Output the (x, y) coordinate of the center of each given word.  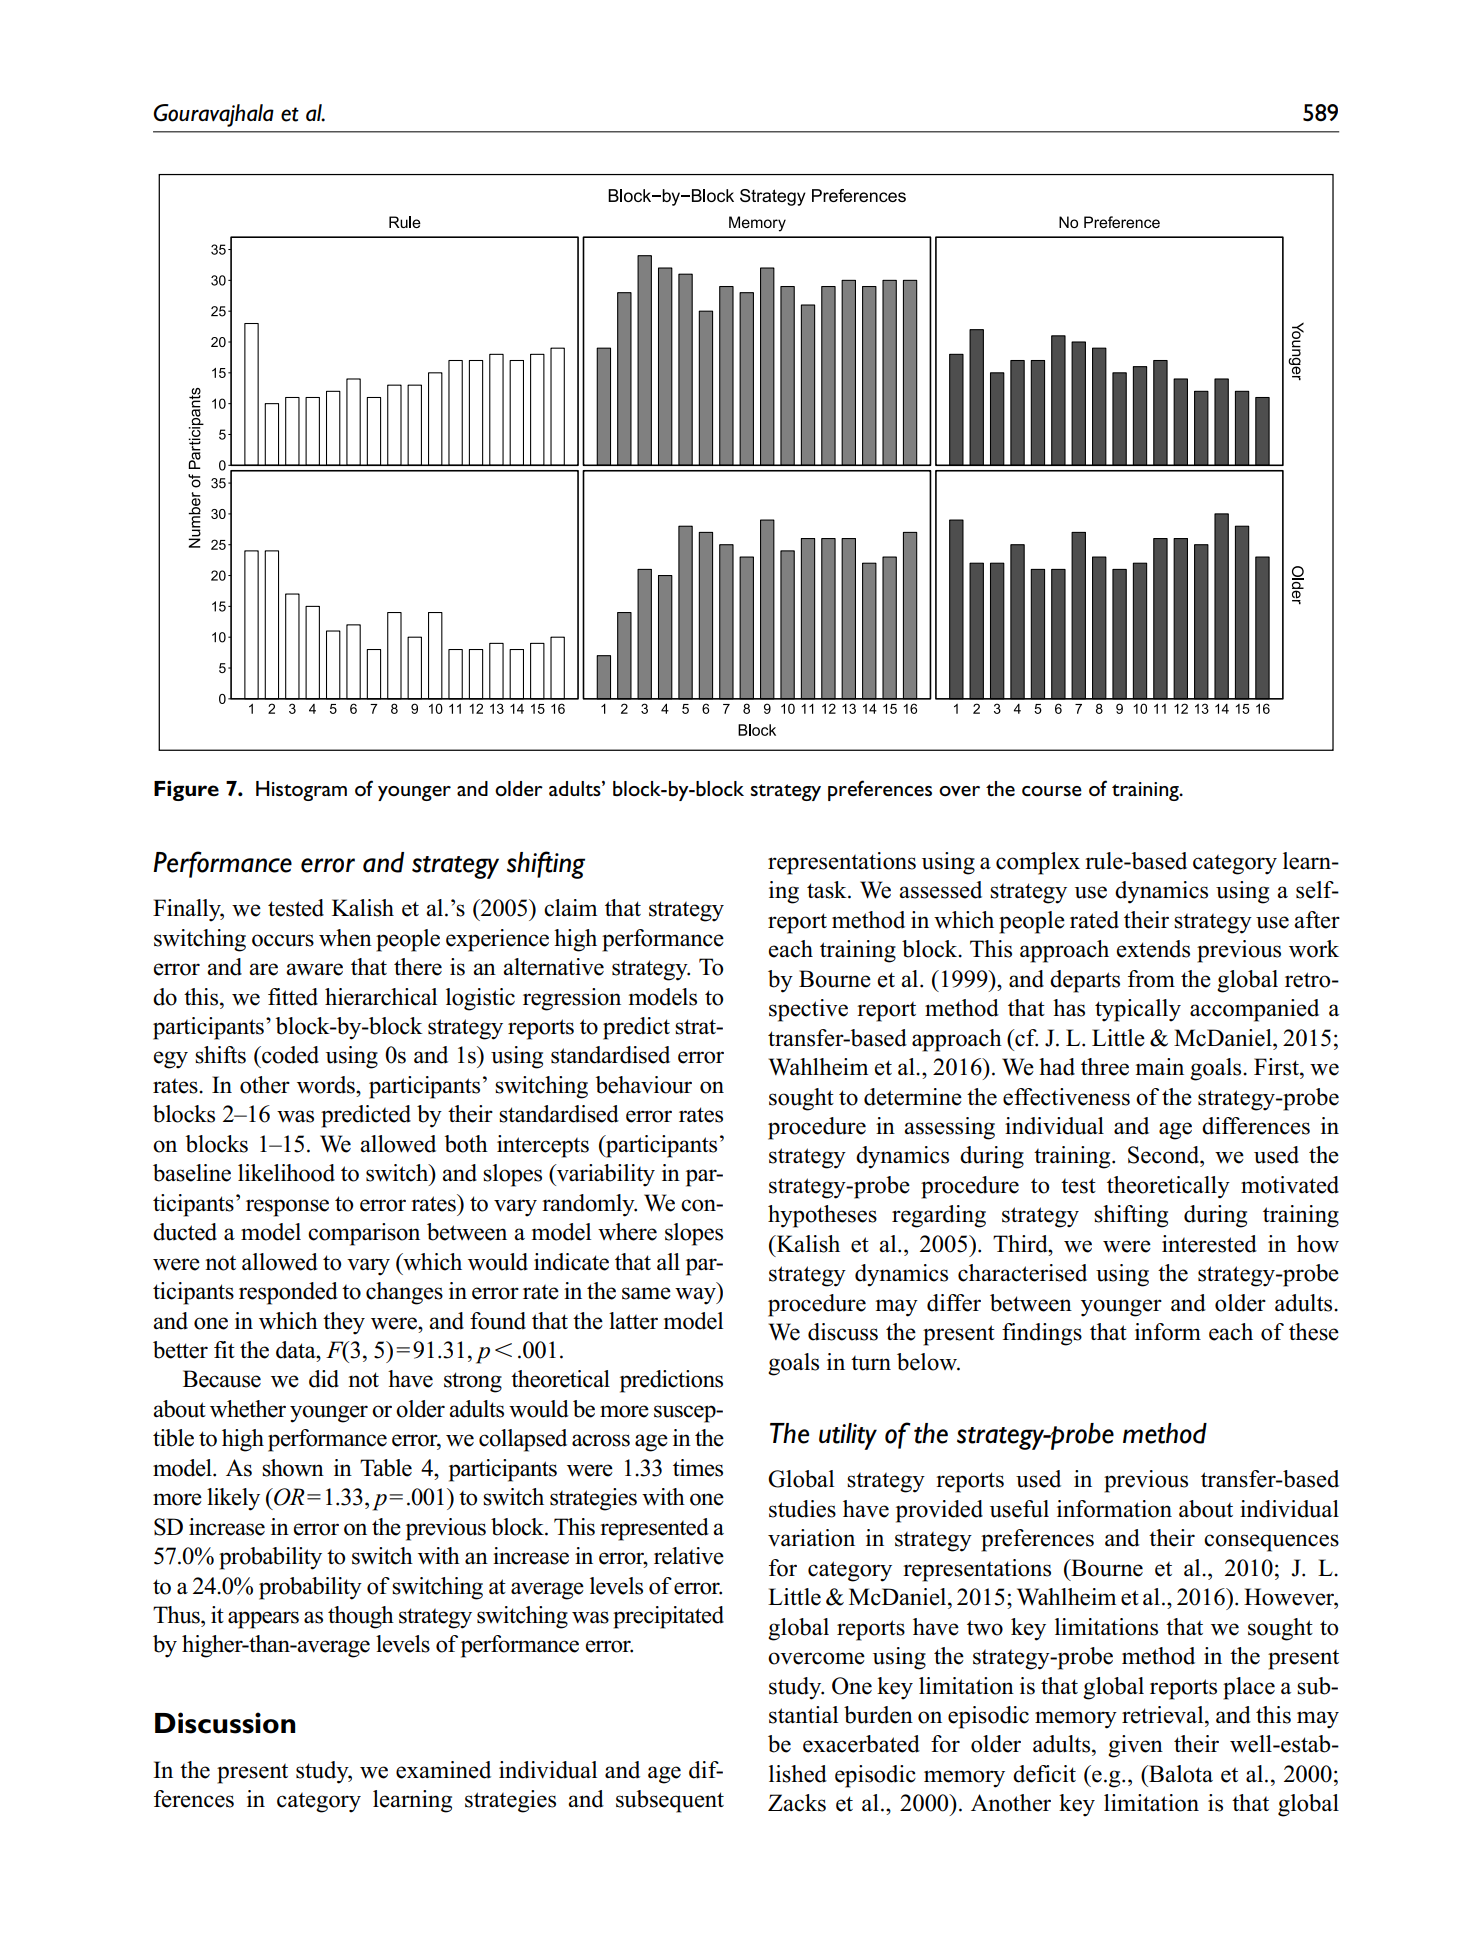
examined (443, 1770)
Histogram (301, 791)
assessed (940, 890)
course (1052, 791)
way (696, 1296)
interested (1209, 1244)
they (344, 1323)
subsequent (670, 1801)
